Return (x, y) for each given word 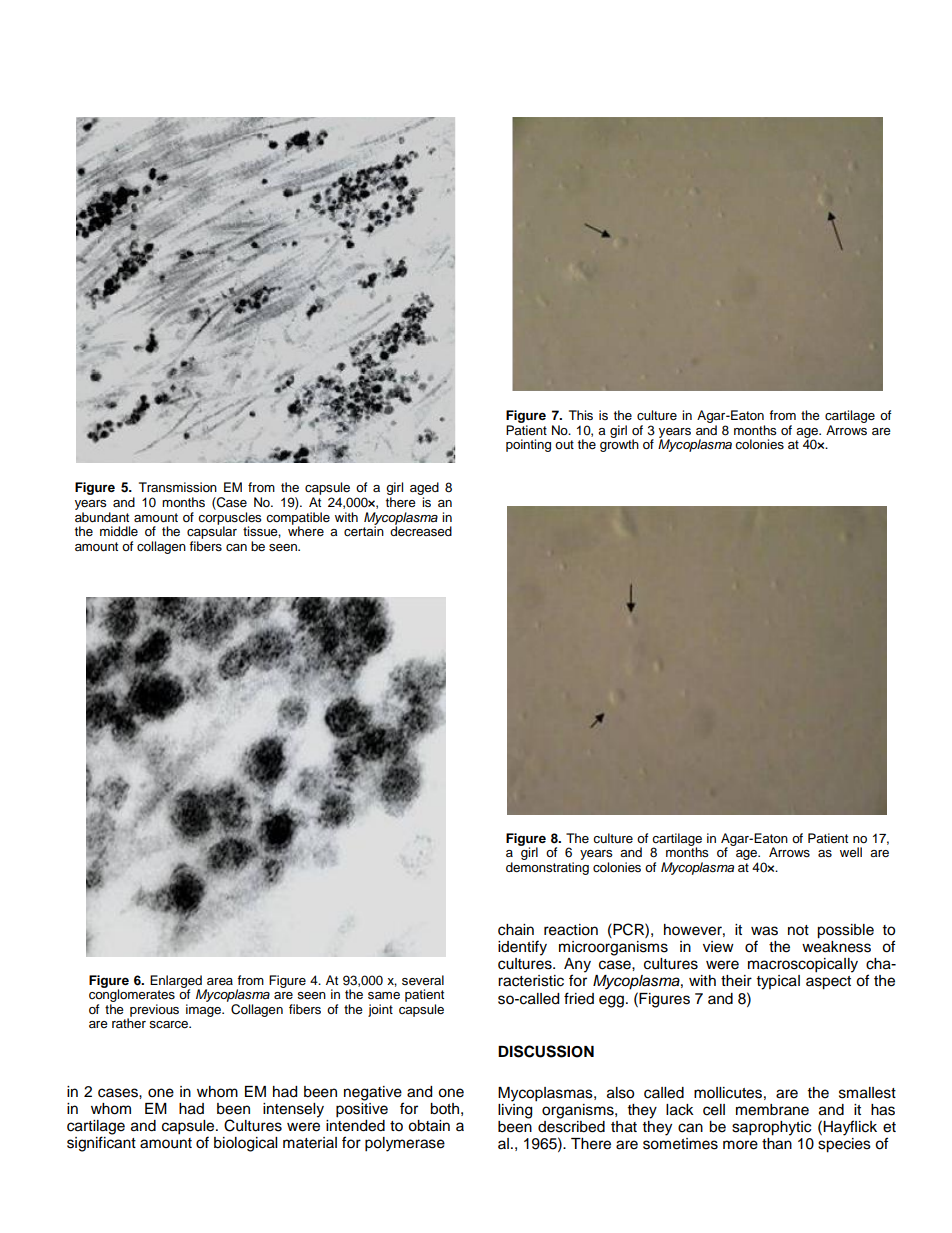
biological (245, 1144)
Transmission (178, 487)
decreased (421, 530)
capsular (212, 533)
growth (619, 444)
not (798, 930)
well (851, 852)
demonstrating (547, 868)
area (220, 981)
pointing (528, 445)
